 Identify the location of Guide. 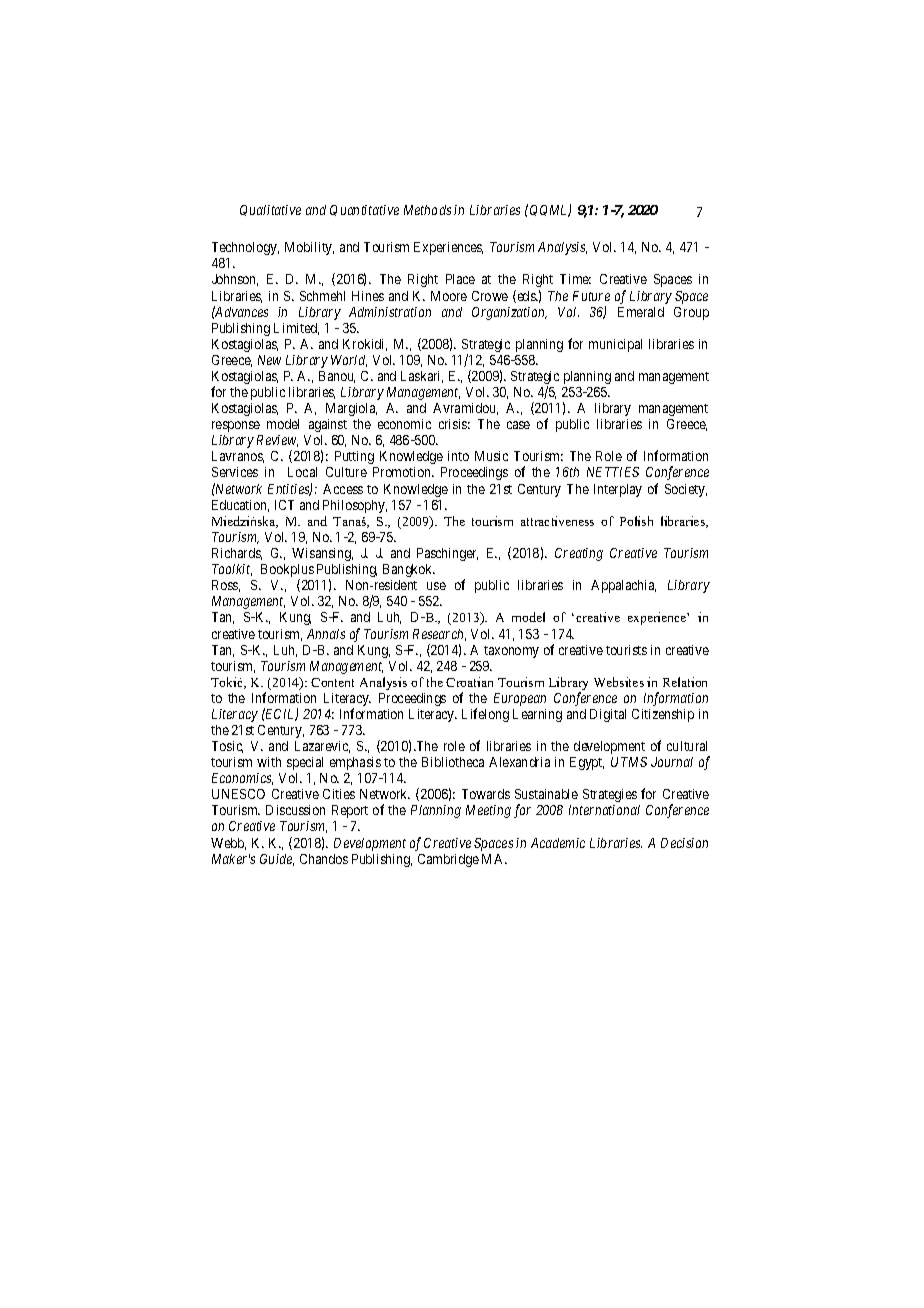
(277, 860).
